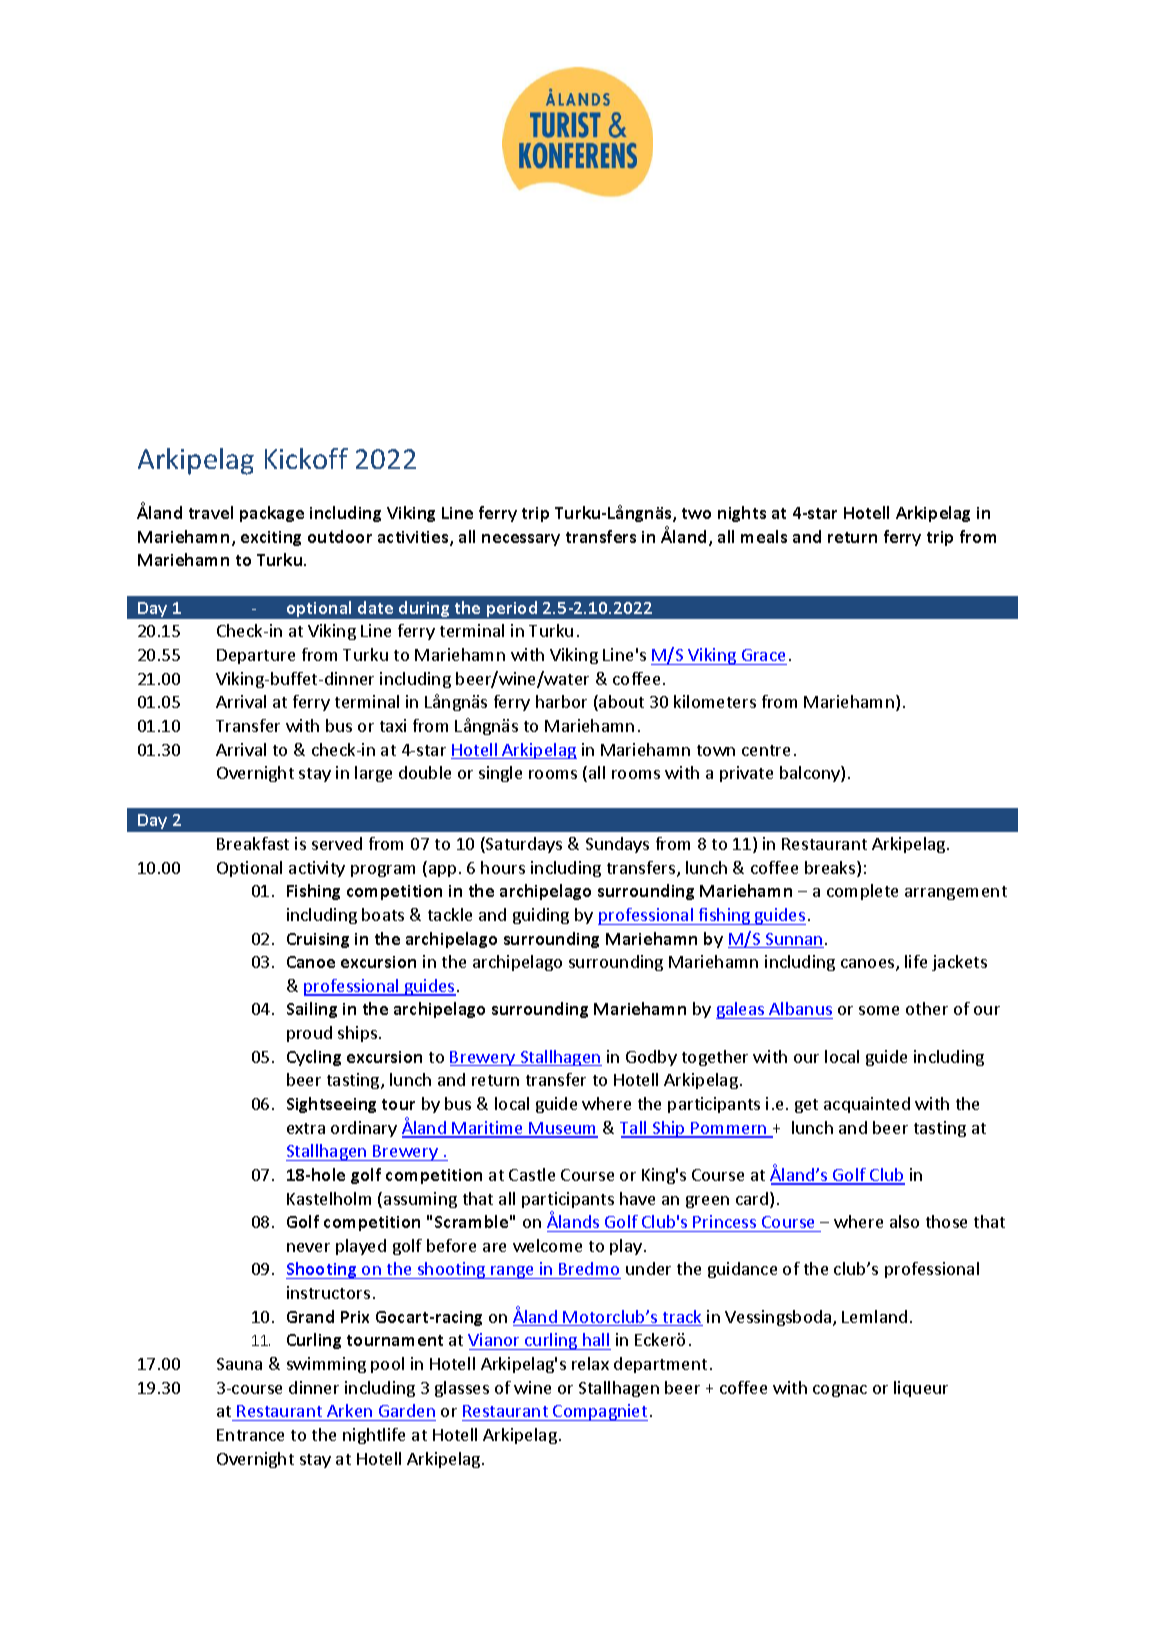 The height and width of the screenshot is (1630, 1152). What do you see at coordinates (393, 725) in the screenshot?
I see `taxi` at bounding box center [393, 725].
